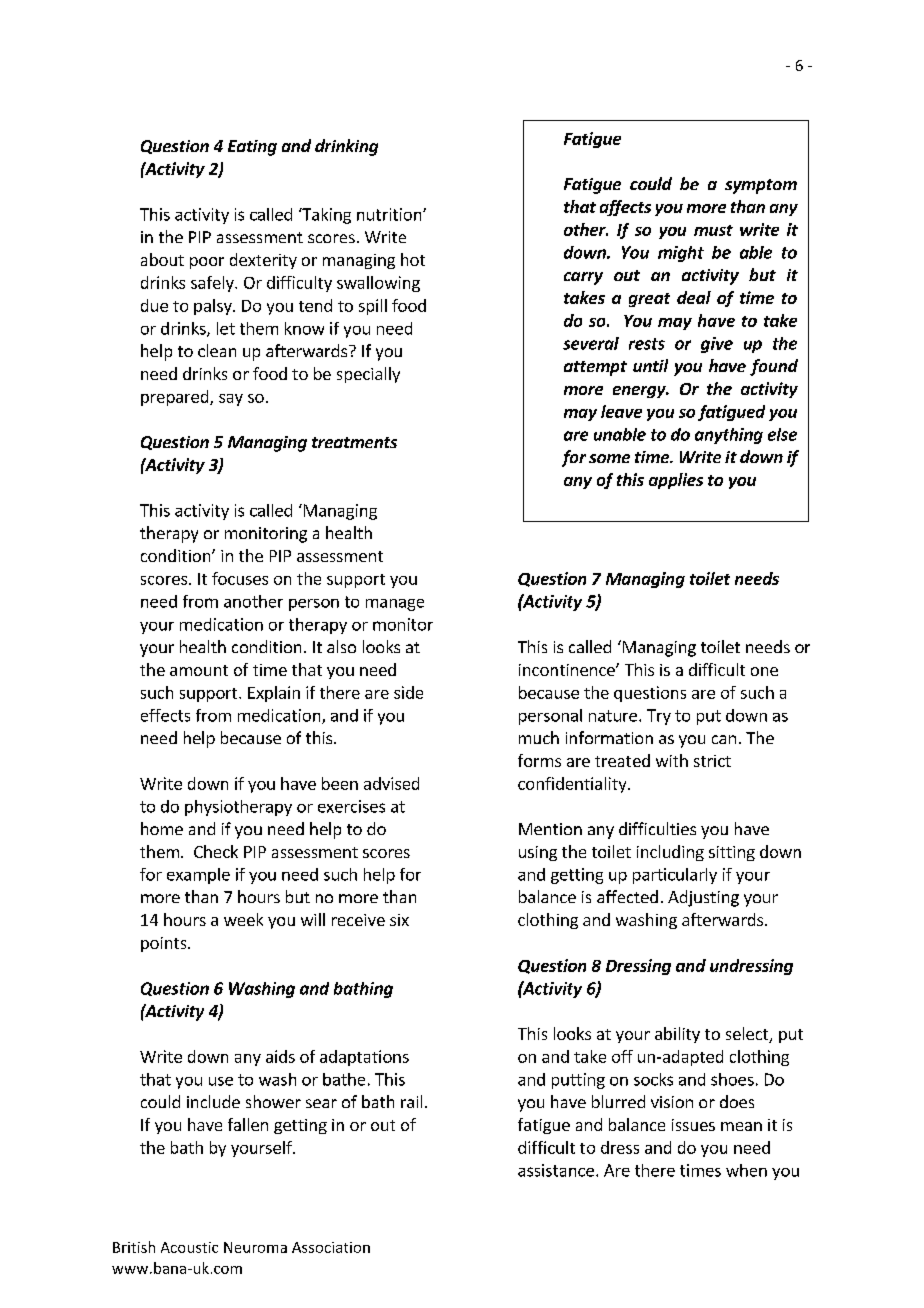 The image size is (924, 1308). Describe the element at coordinates (252, 148) in the image. I see `Eating` at that location.
